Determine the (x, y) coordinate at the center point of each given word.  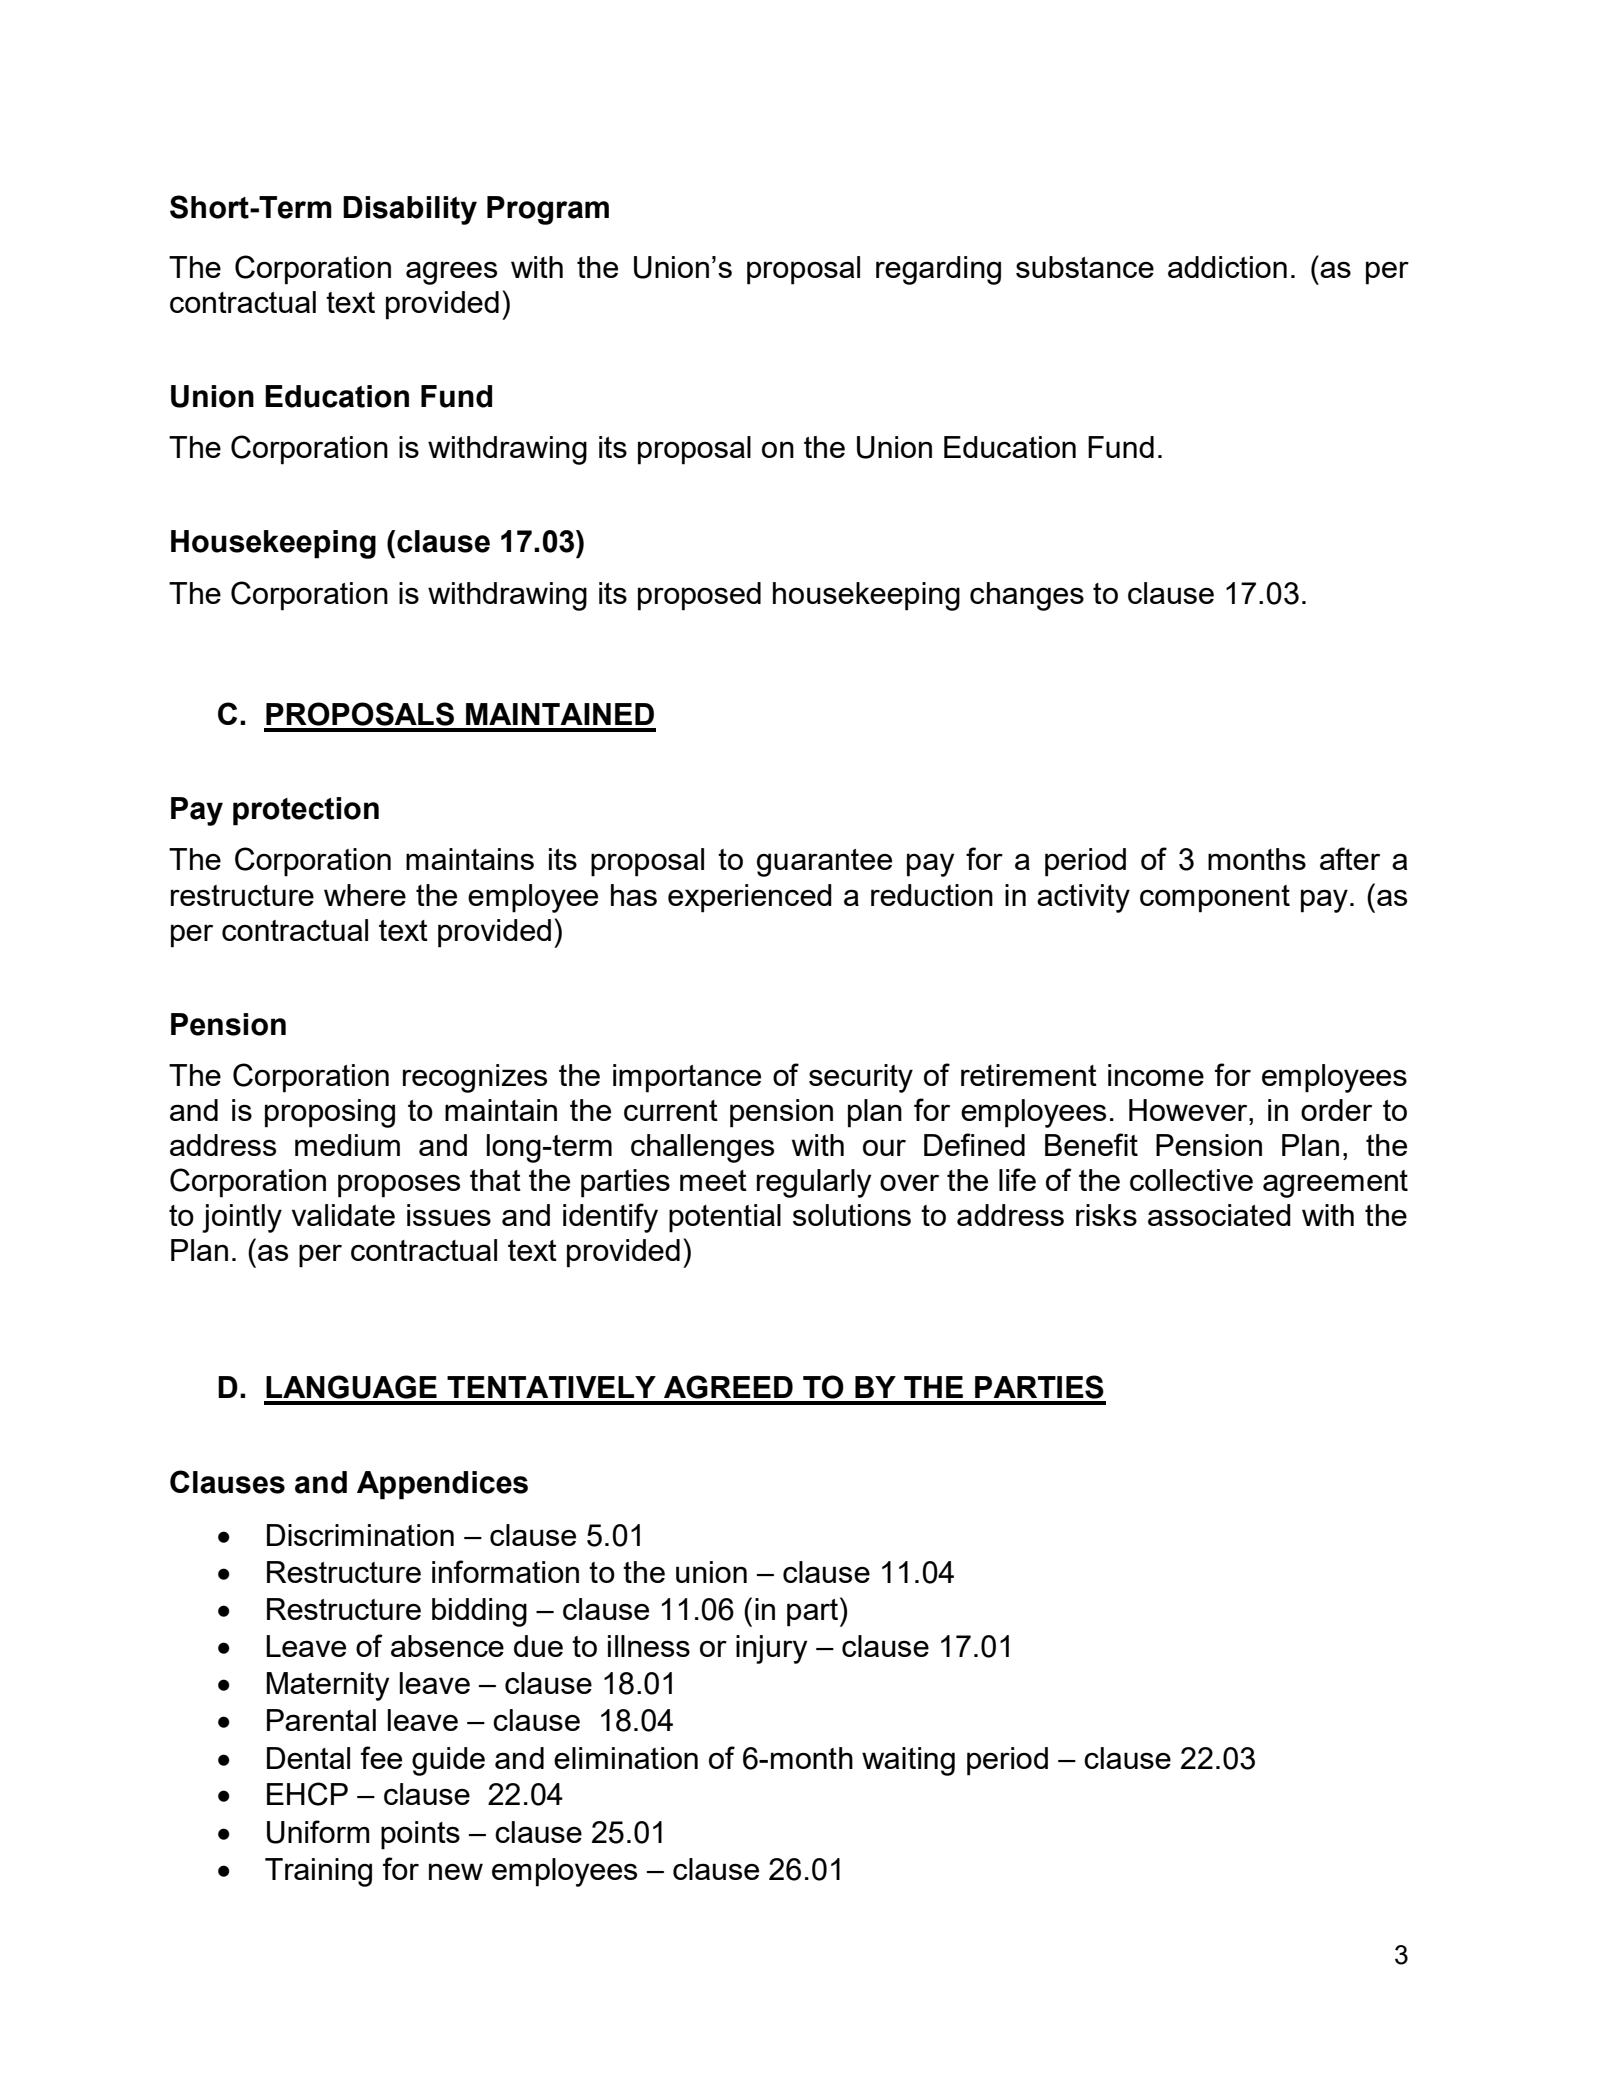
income (1156, 1075)
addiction (1227, 267)
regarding (938, 270)
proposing (330, 1113)
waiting (908, 1761)
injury (771, 1649)
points (420, 1835)
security (861, 1078)
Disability (410, 210)
